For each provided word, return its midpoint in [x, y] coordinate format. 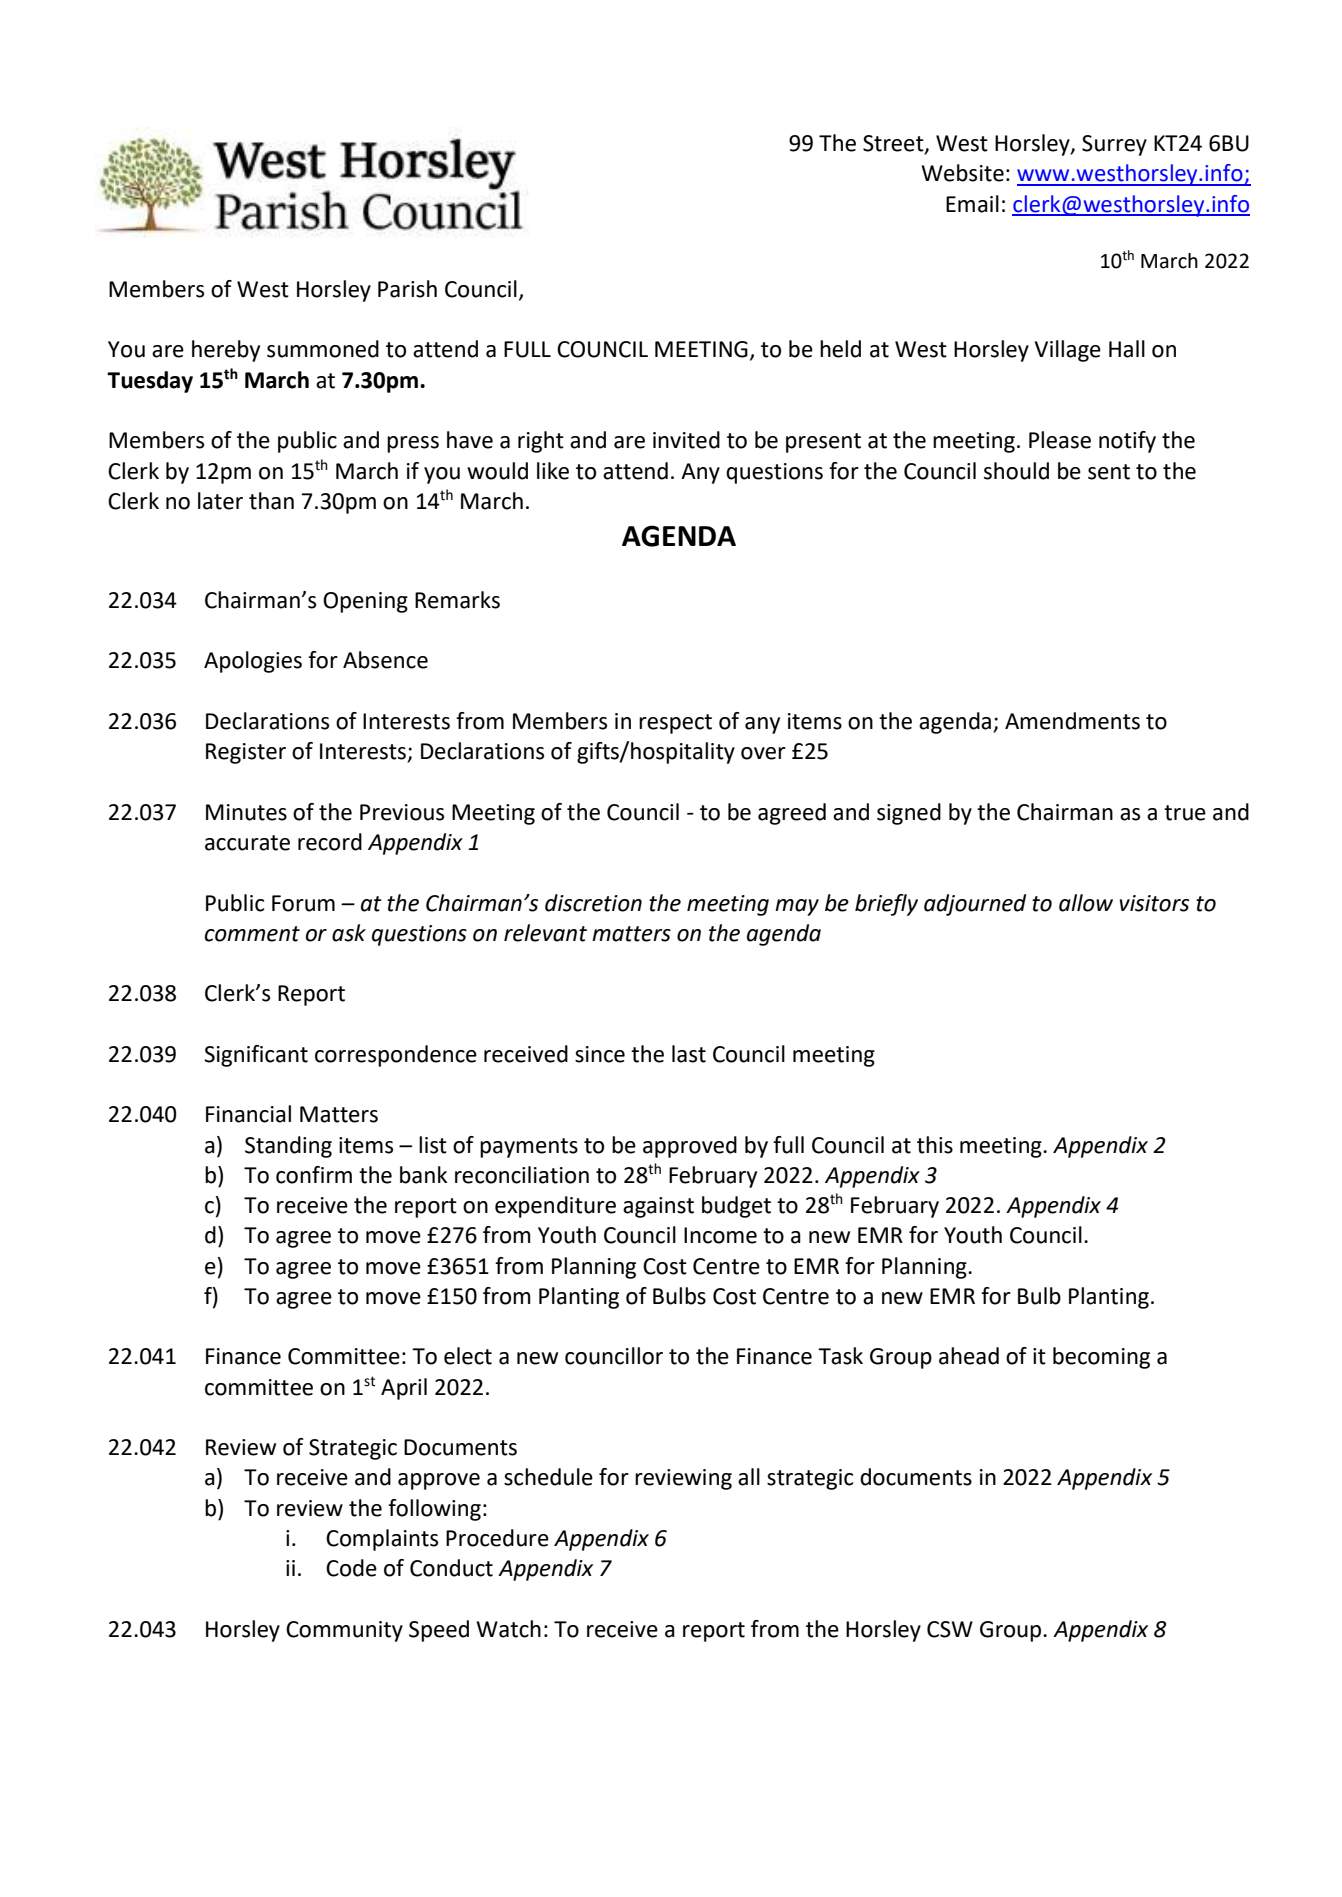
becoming [1101, 1358]
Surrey [1114, 145]
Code [351, 1568]
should [1016, 471]
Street [894, 144]
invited [686, 440]
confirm [314, 1175]
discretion [593, 903]
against [658, 1207]
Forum [303, 903]
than [271, 501]
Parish [407, 289]
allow [1086, 903]
